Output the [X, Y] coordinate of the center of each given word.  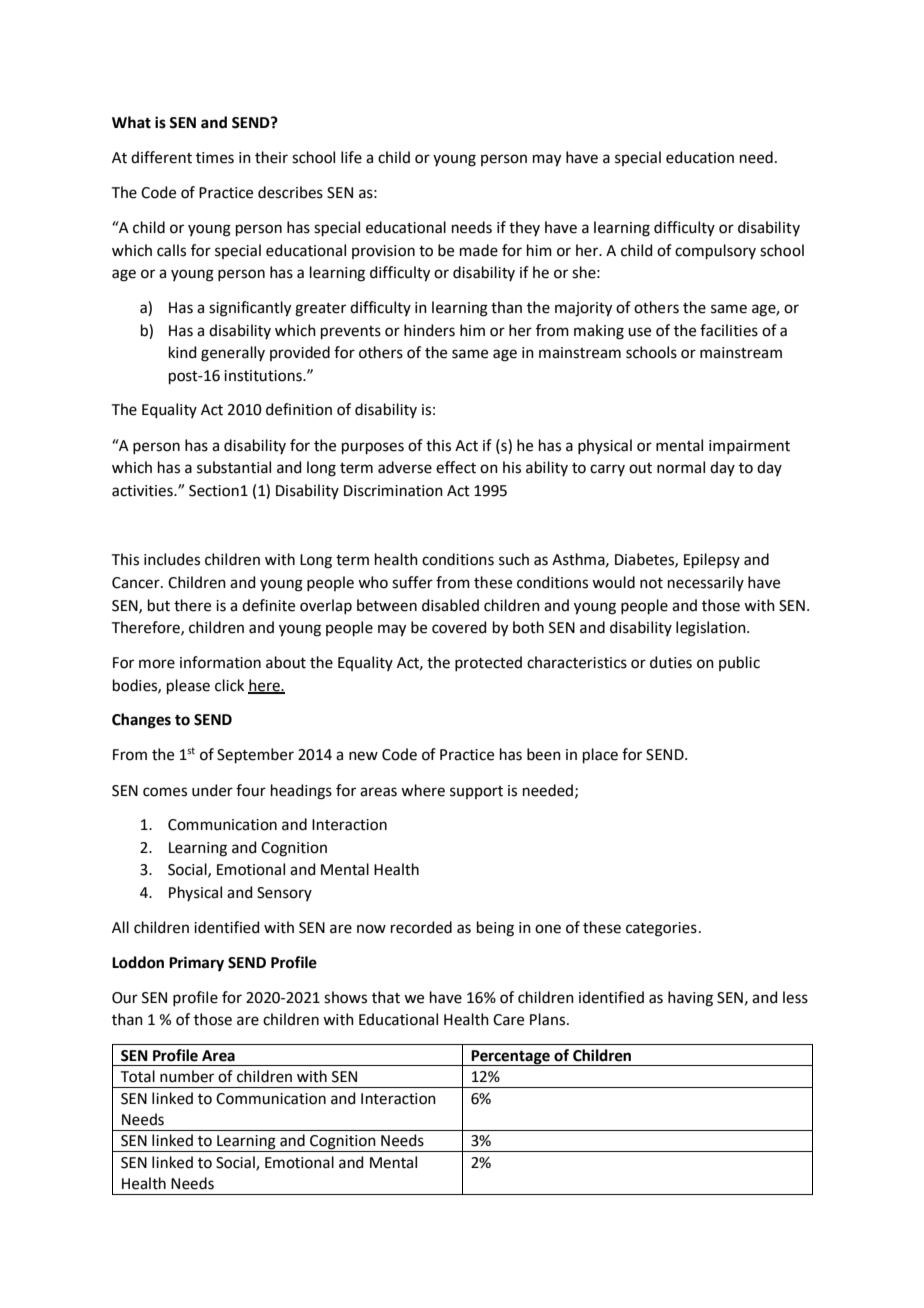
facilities [729, 330]
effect [456, 467]
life [351, 157]
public [739, 663]
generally [233, 354]
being [495, 929]
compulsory [715, 251]
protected [488, 663]
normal [681, 467]
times [215, 158]
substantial [234, 467]
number [187, 1076]
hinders [429, 330]
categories [661, 929]
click [229, 685]
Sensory [284, 894]
